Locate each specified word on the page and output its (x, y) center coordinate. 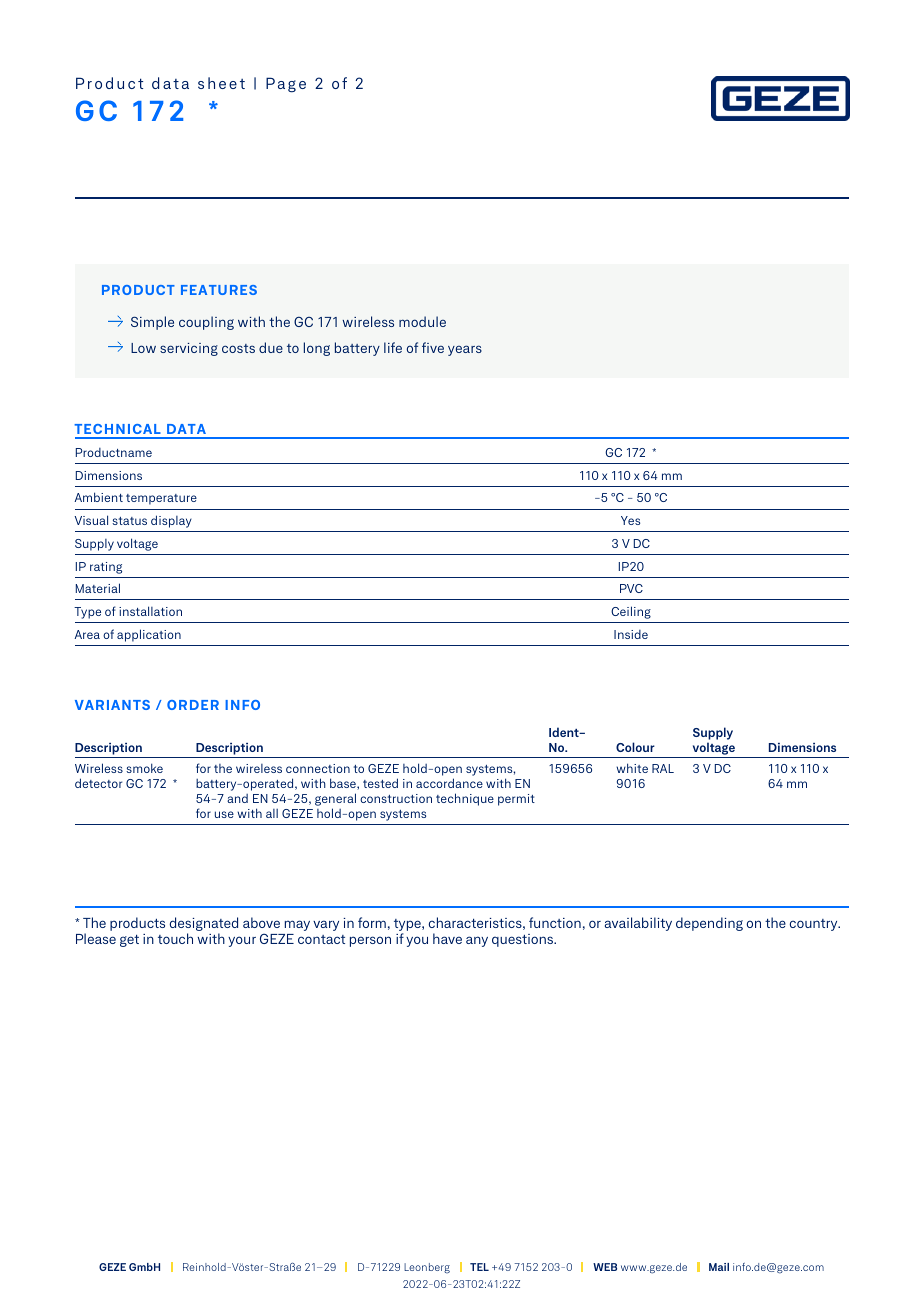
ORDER (193, 705)
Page (286, 85)
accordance (449, 783)
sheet (221, 83)
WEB (605, 1267)
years (465, 350)
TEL (479, 1267)
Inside (631, 634)
